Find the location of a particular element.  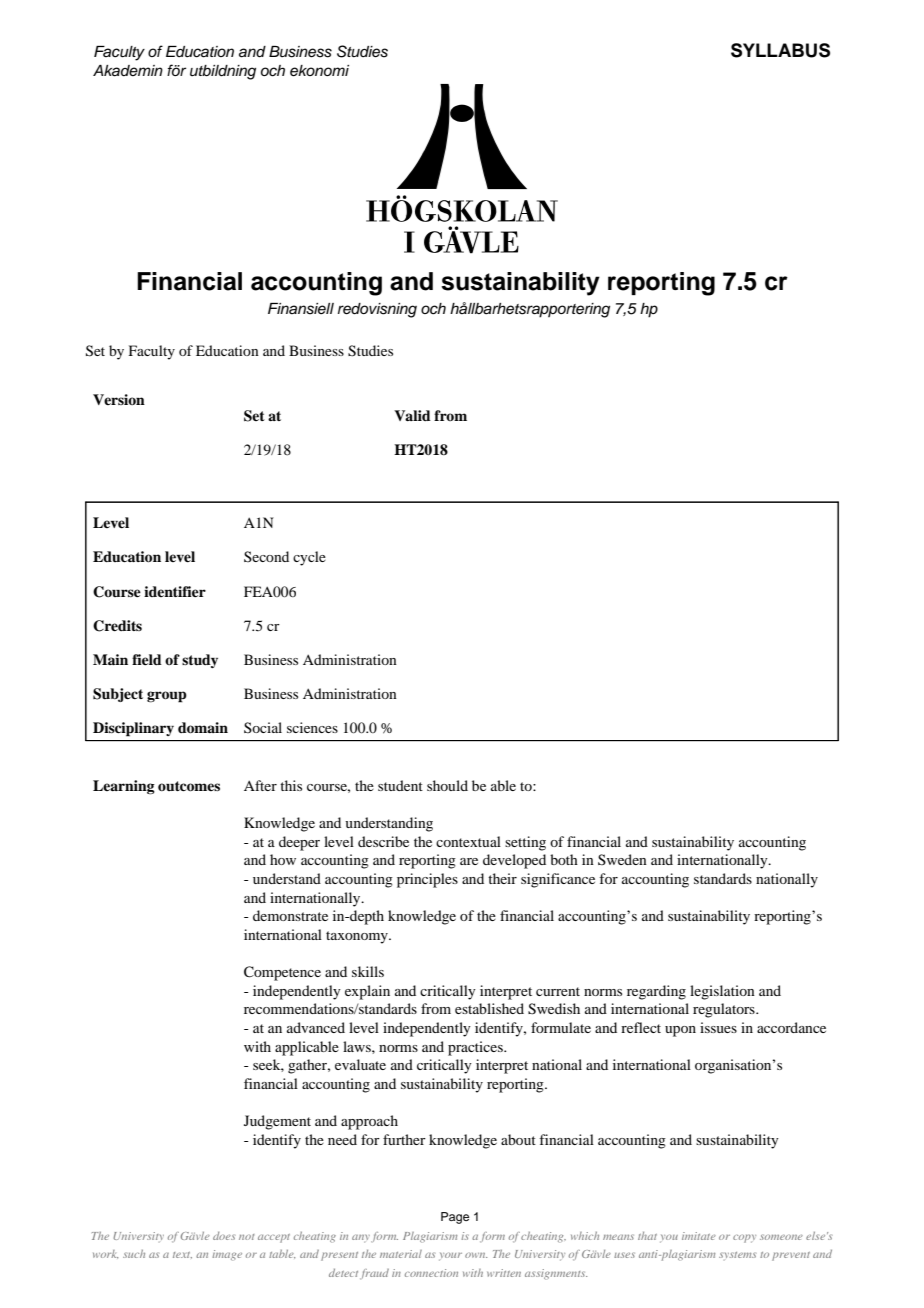

outcomes is located at coordinates (189, 786).
